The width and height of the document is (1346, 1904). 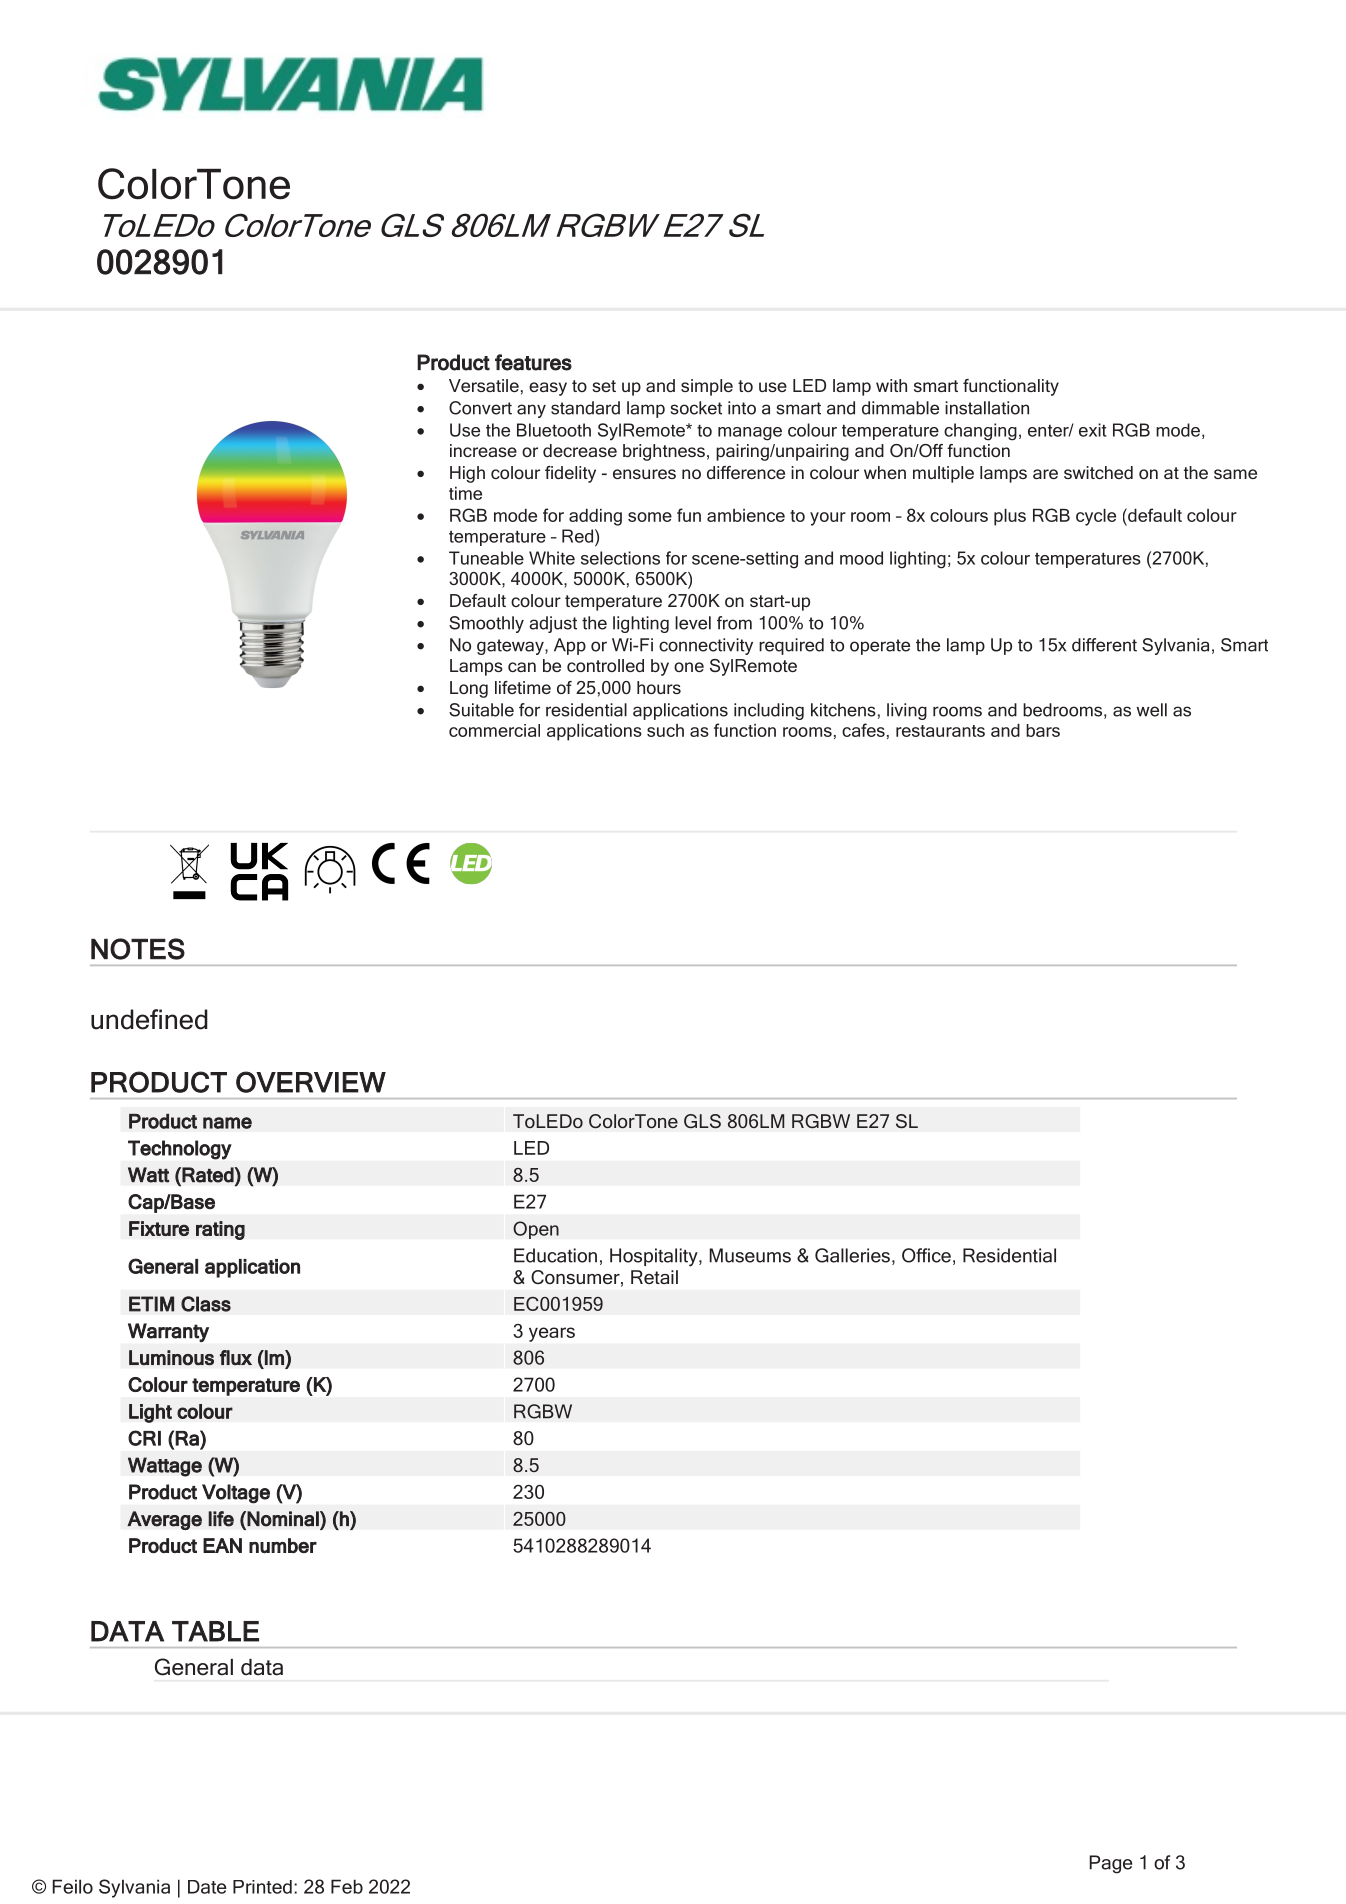 What do you see at coordinates (696, 408) in the document?
I see `socket` at bounding box center [696, 408].
